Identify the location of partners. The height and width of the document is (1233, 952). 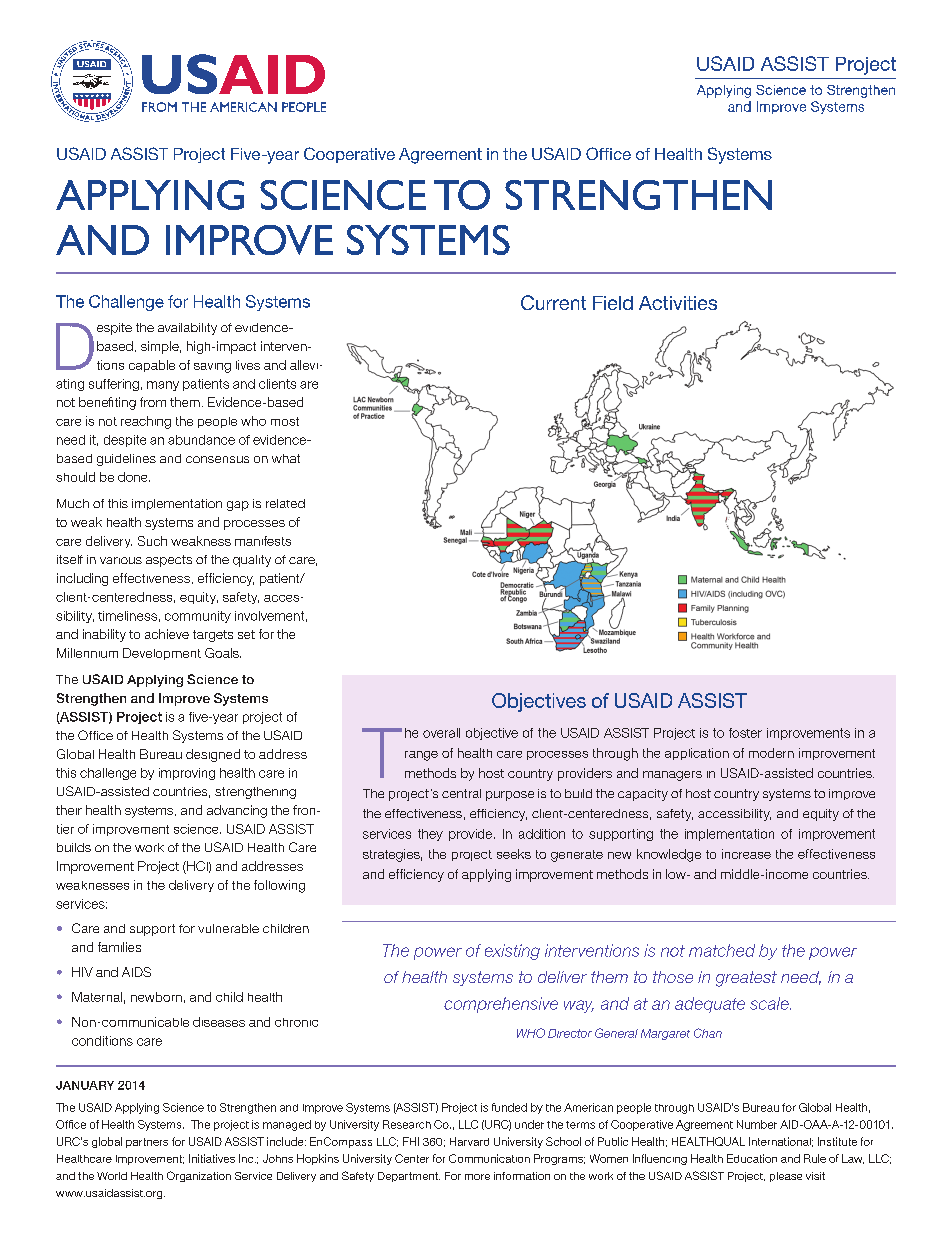
(147, 1143).
